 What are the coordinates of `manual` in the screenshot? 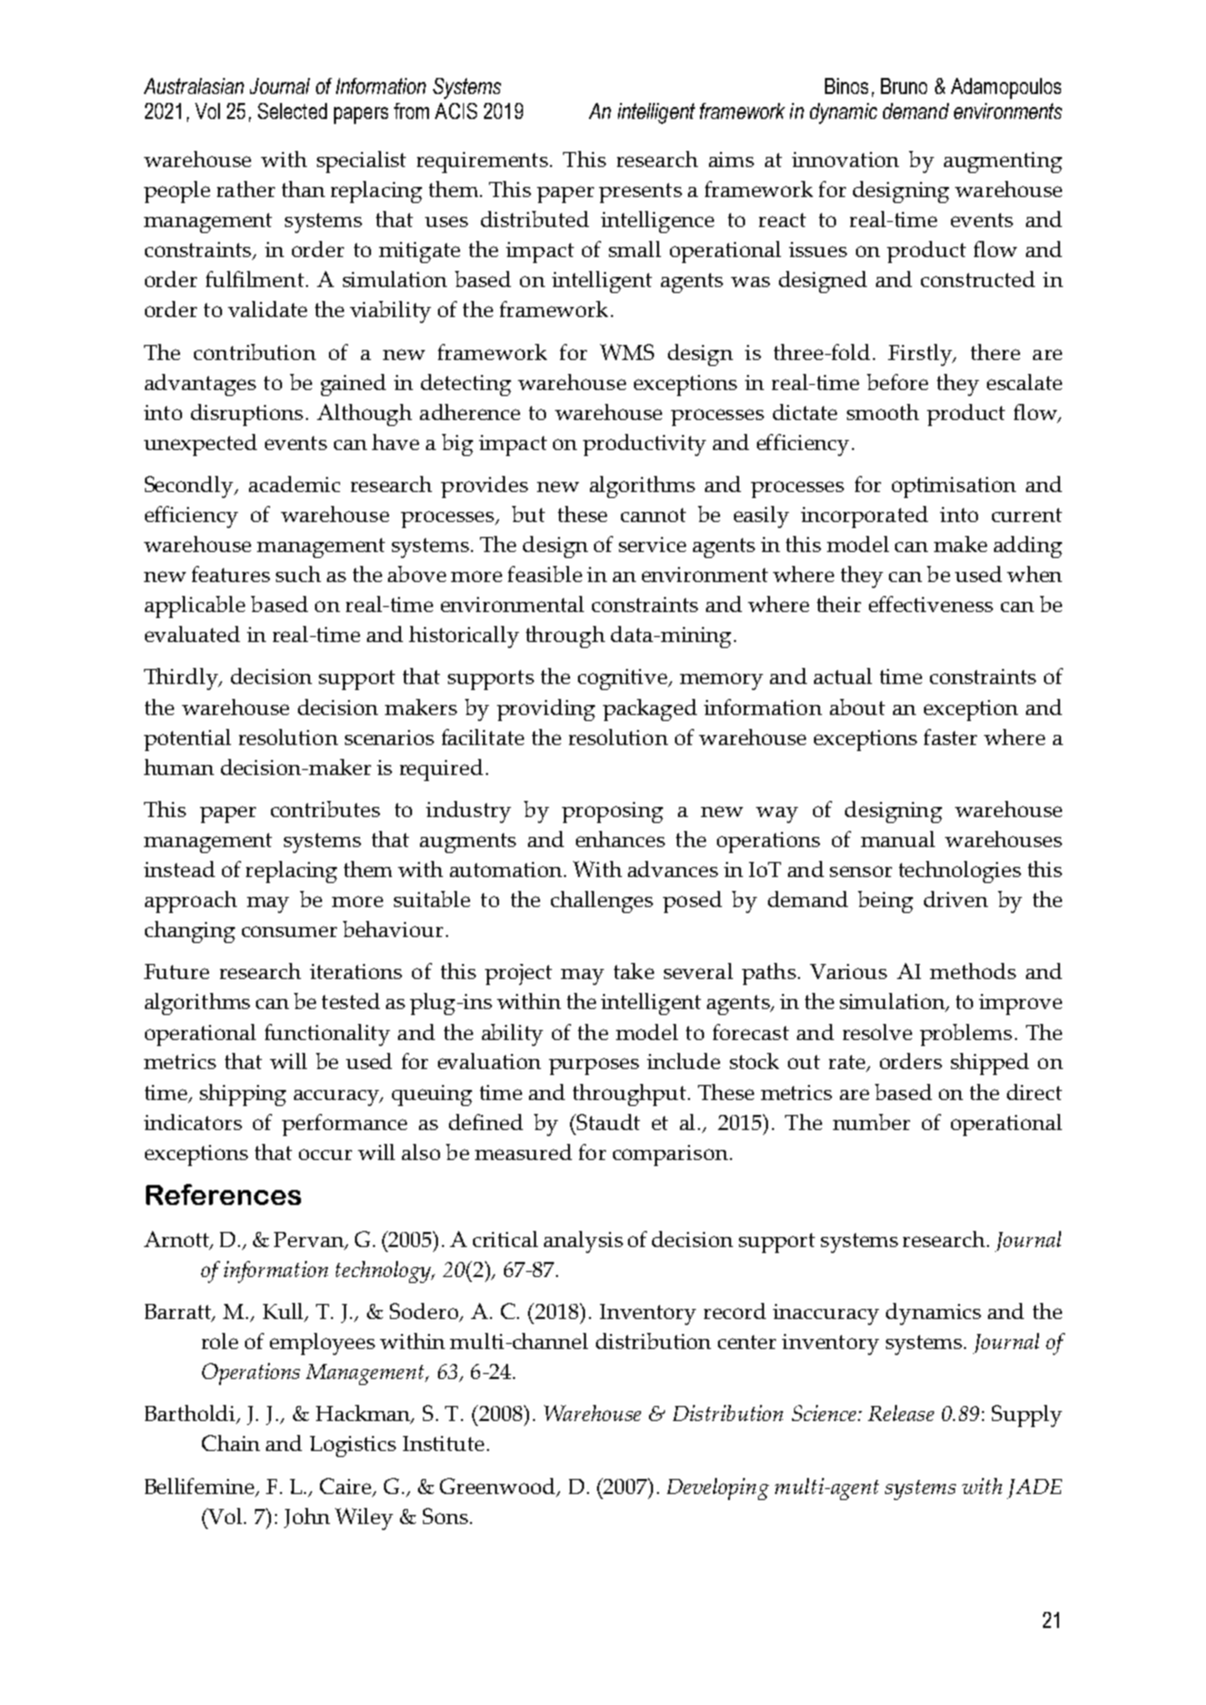 It's located at (898, 839).
